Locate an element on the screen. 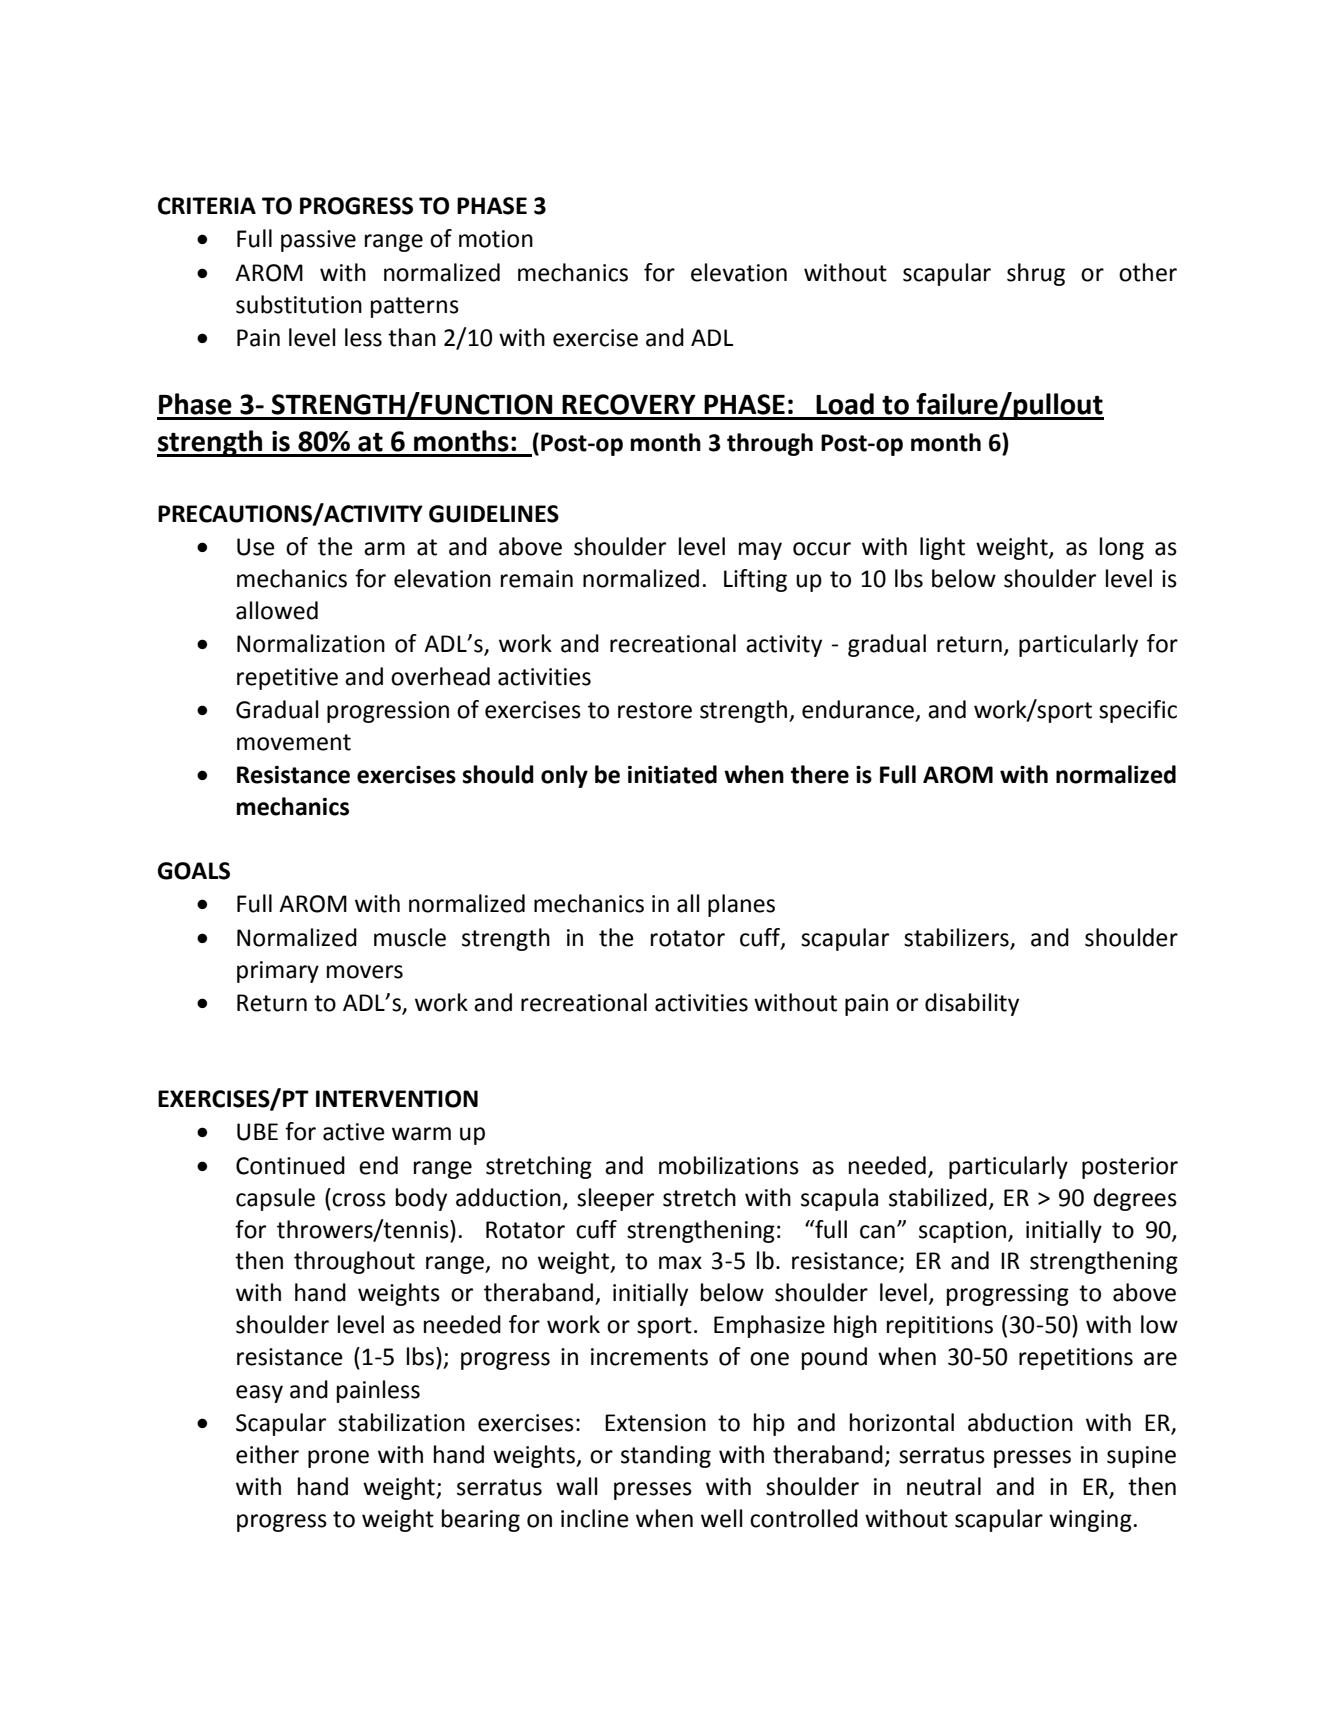 Image resolution: width=1335 pixels, height=1728 pixels. shrug is located at coordinates (1036, 274).
